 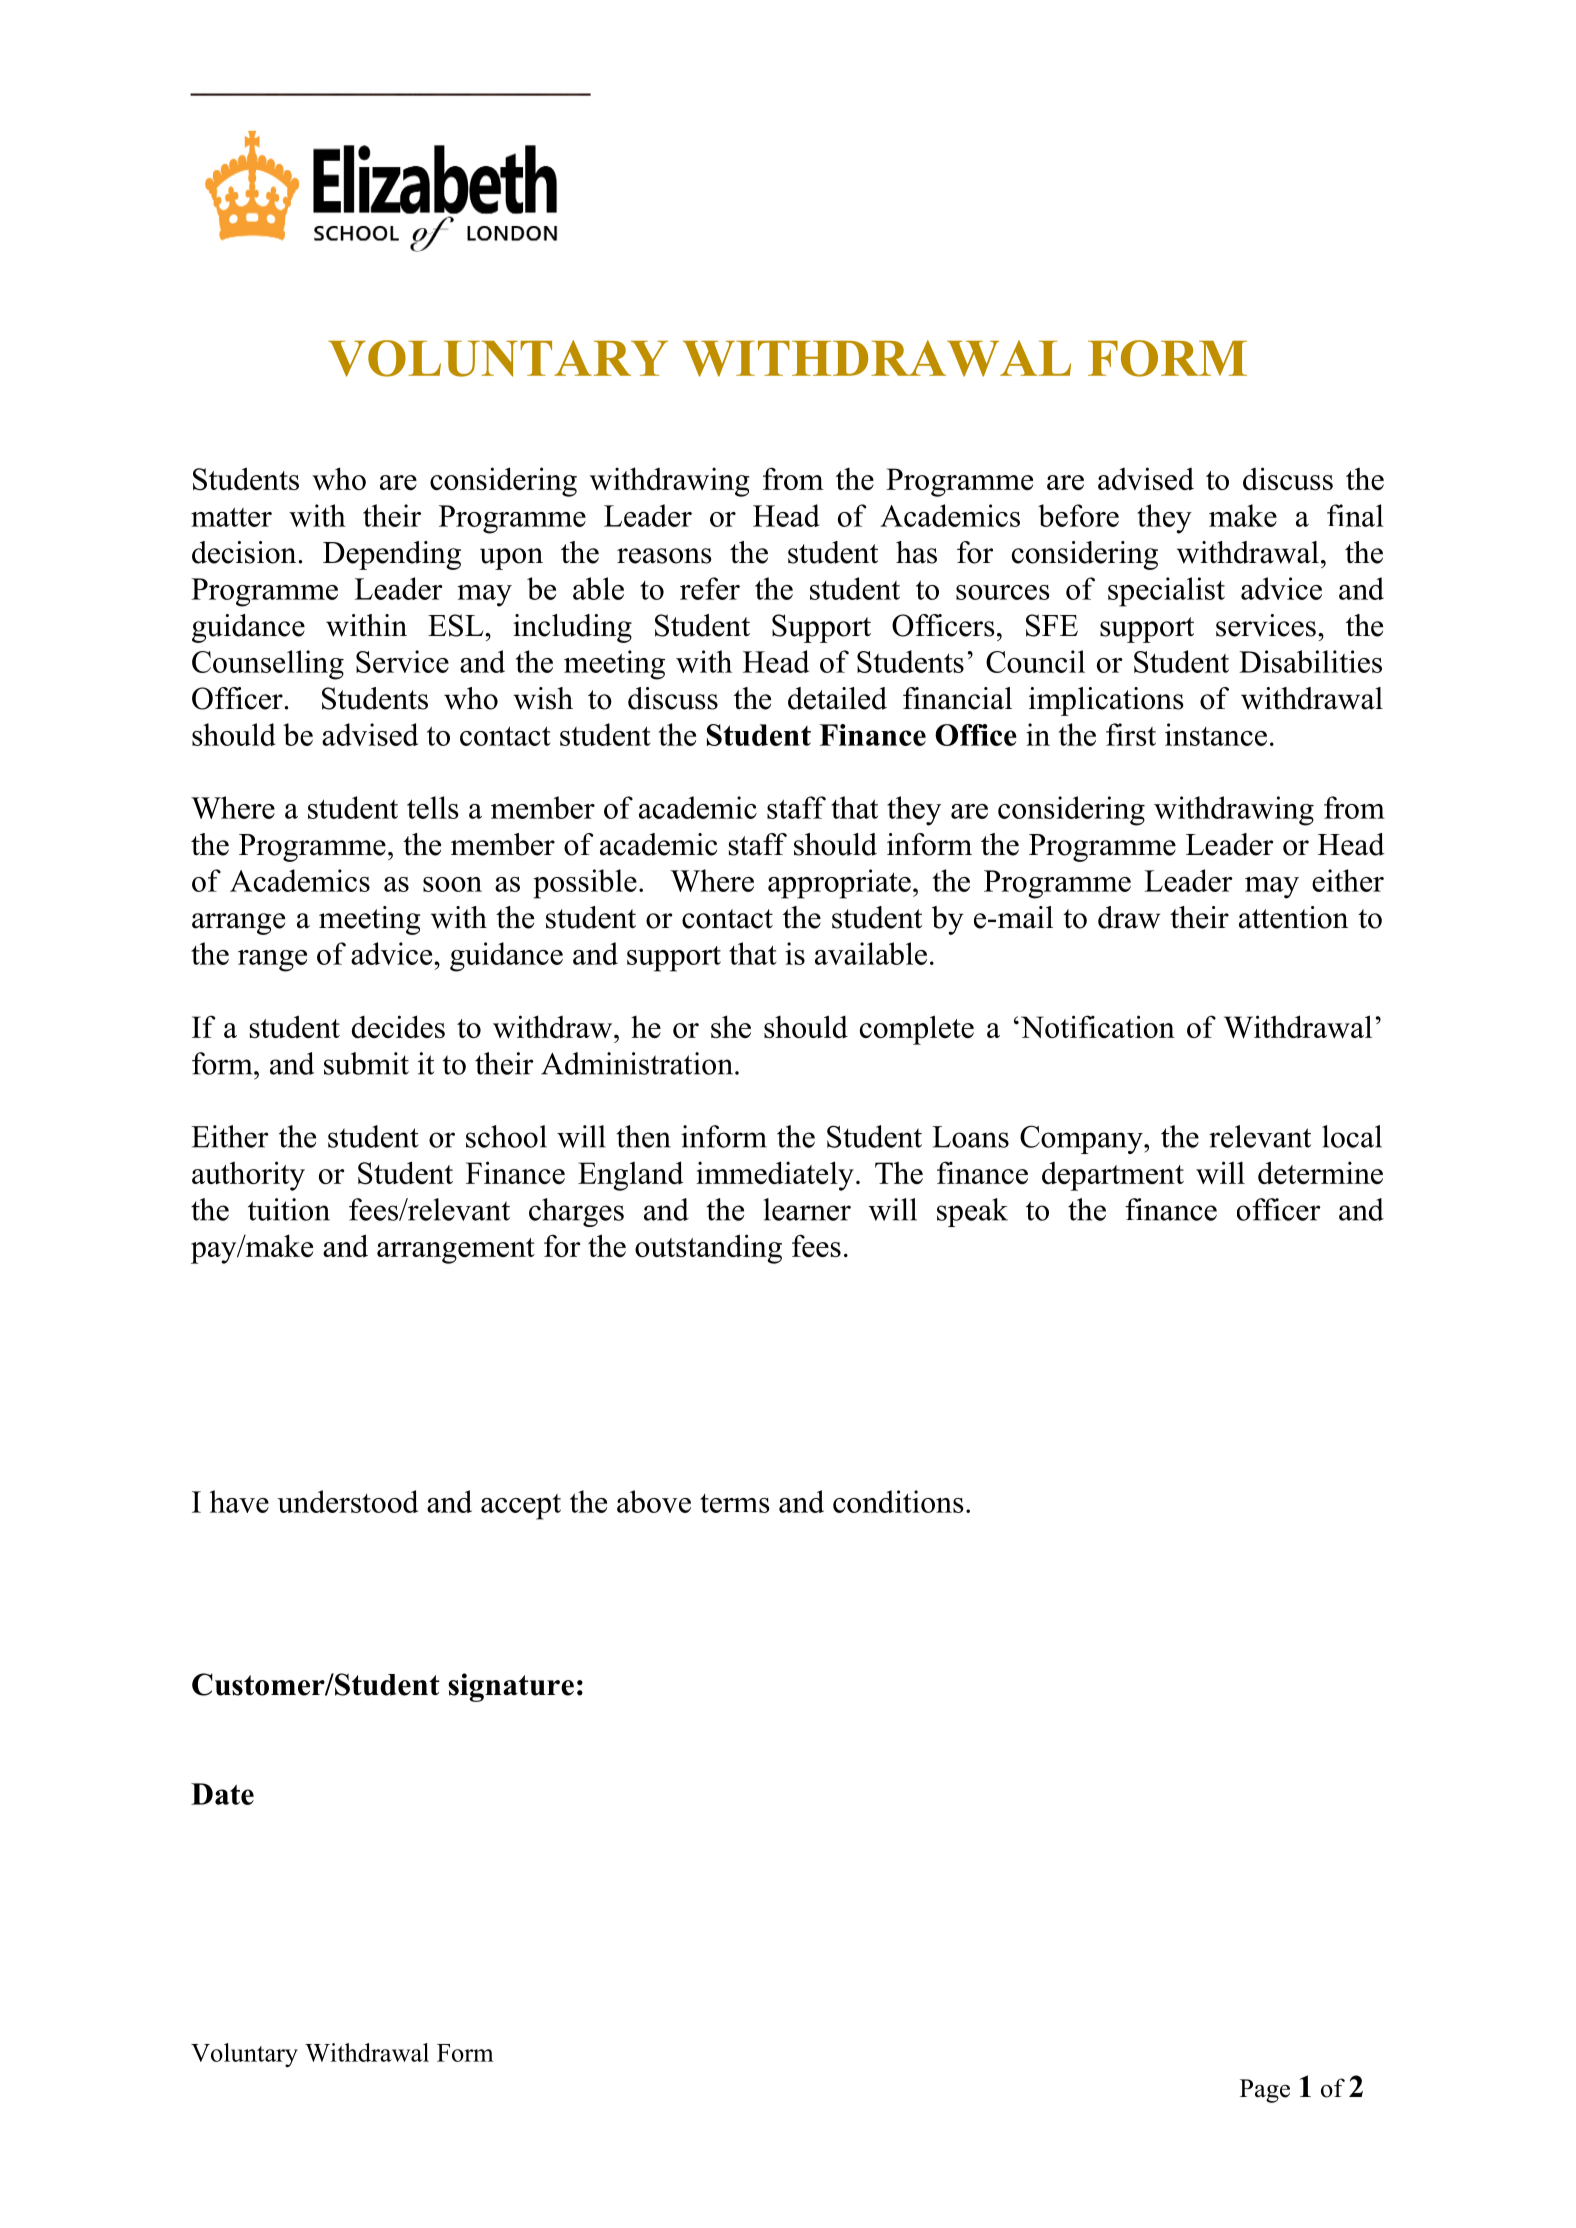 I want to click on refer, so click(x=710, y=588).
